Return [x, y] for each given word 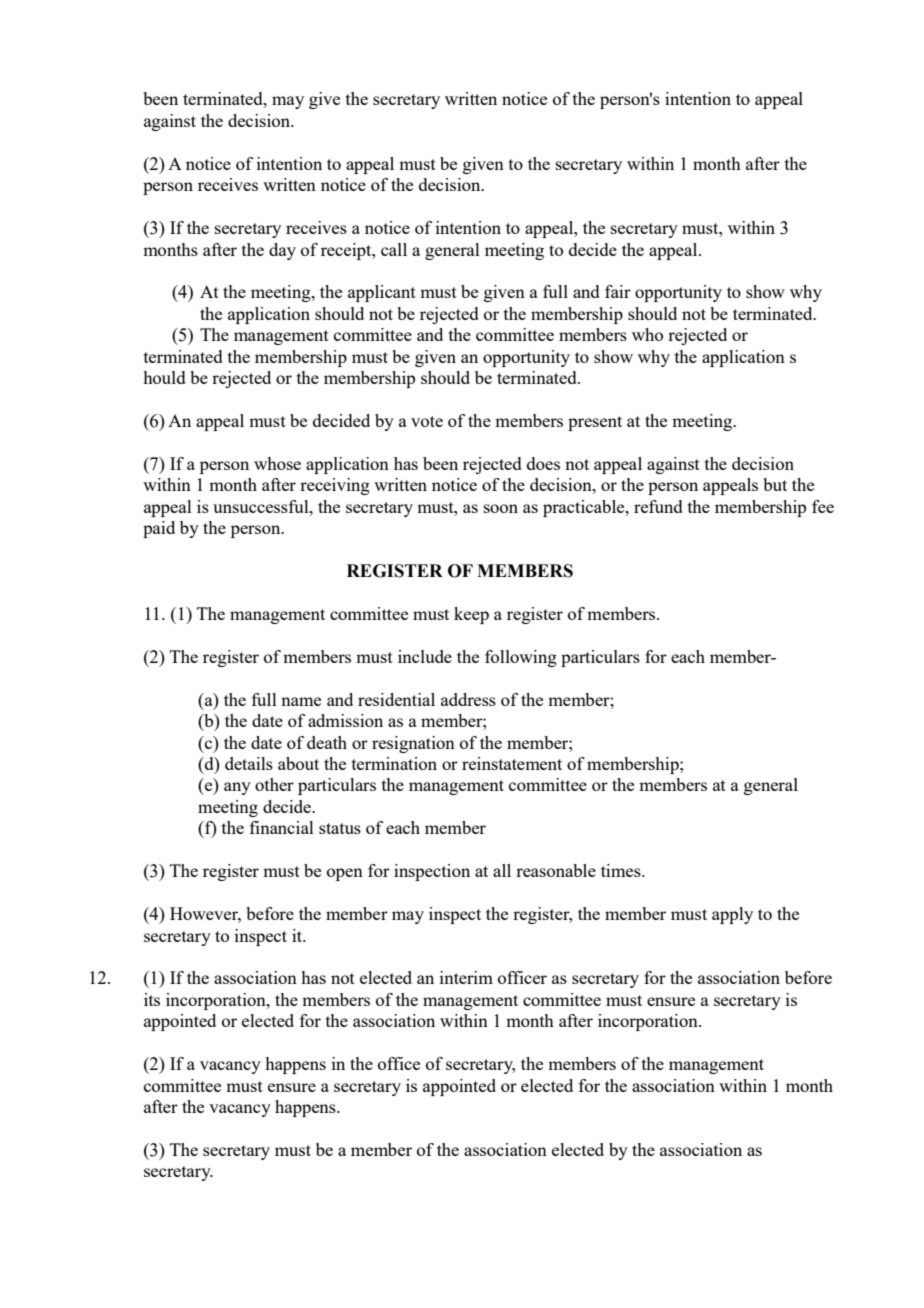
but [775, 484]
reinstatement [512, 763]
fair [618, 291]
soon [501, 508]
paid [159, 529]
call [394, 249]
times [622, 870]
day [282, 251]
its [152, 999]
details [249, 763]
